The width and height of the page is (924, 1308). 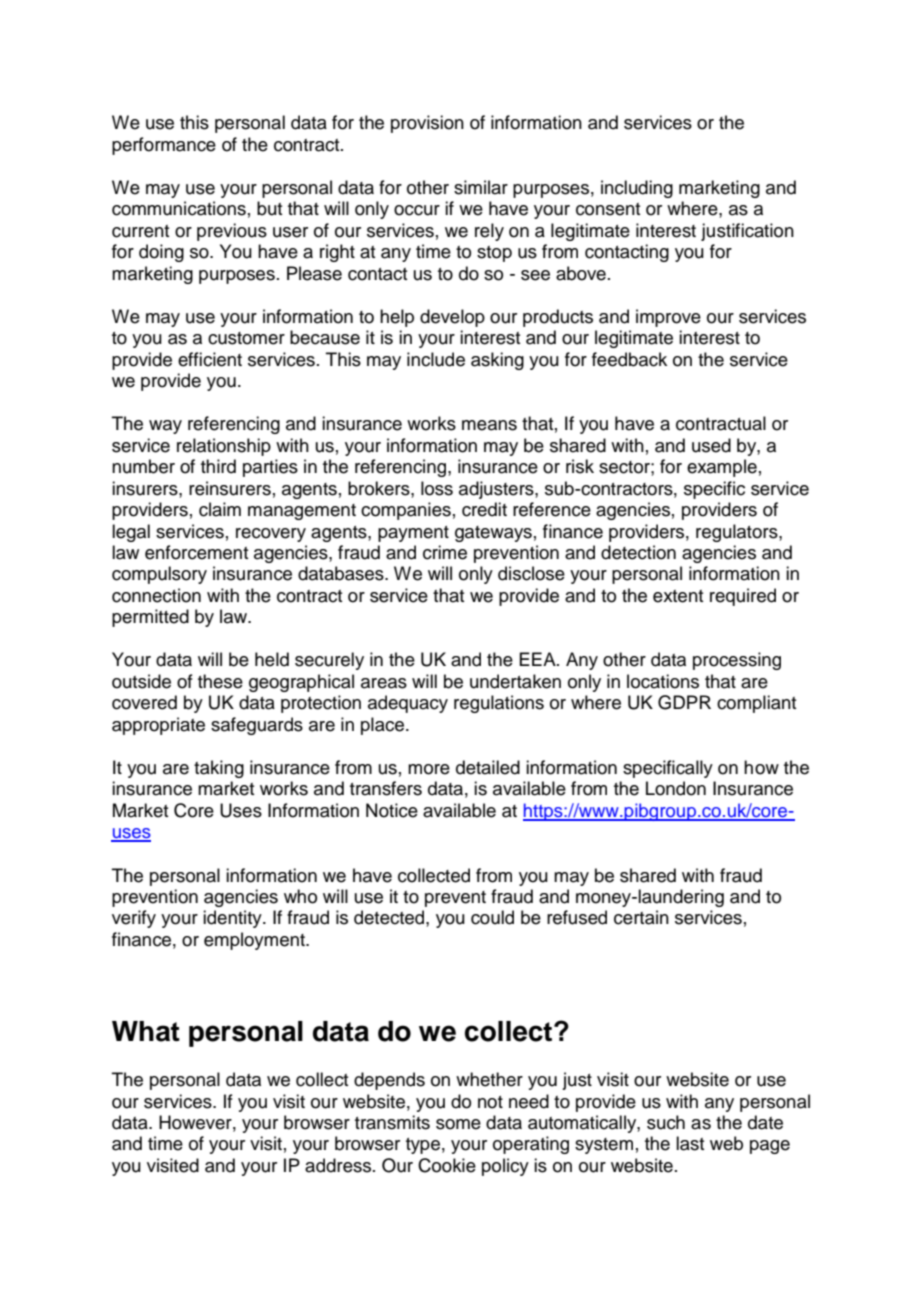 I want to click on last, so click(x=690, y=1143).
